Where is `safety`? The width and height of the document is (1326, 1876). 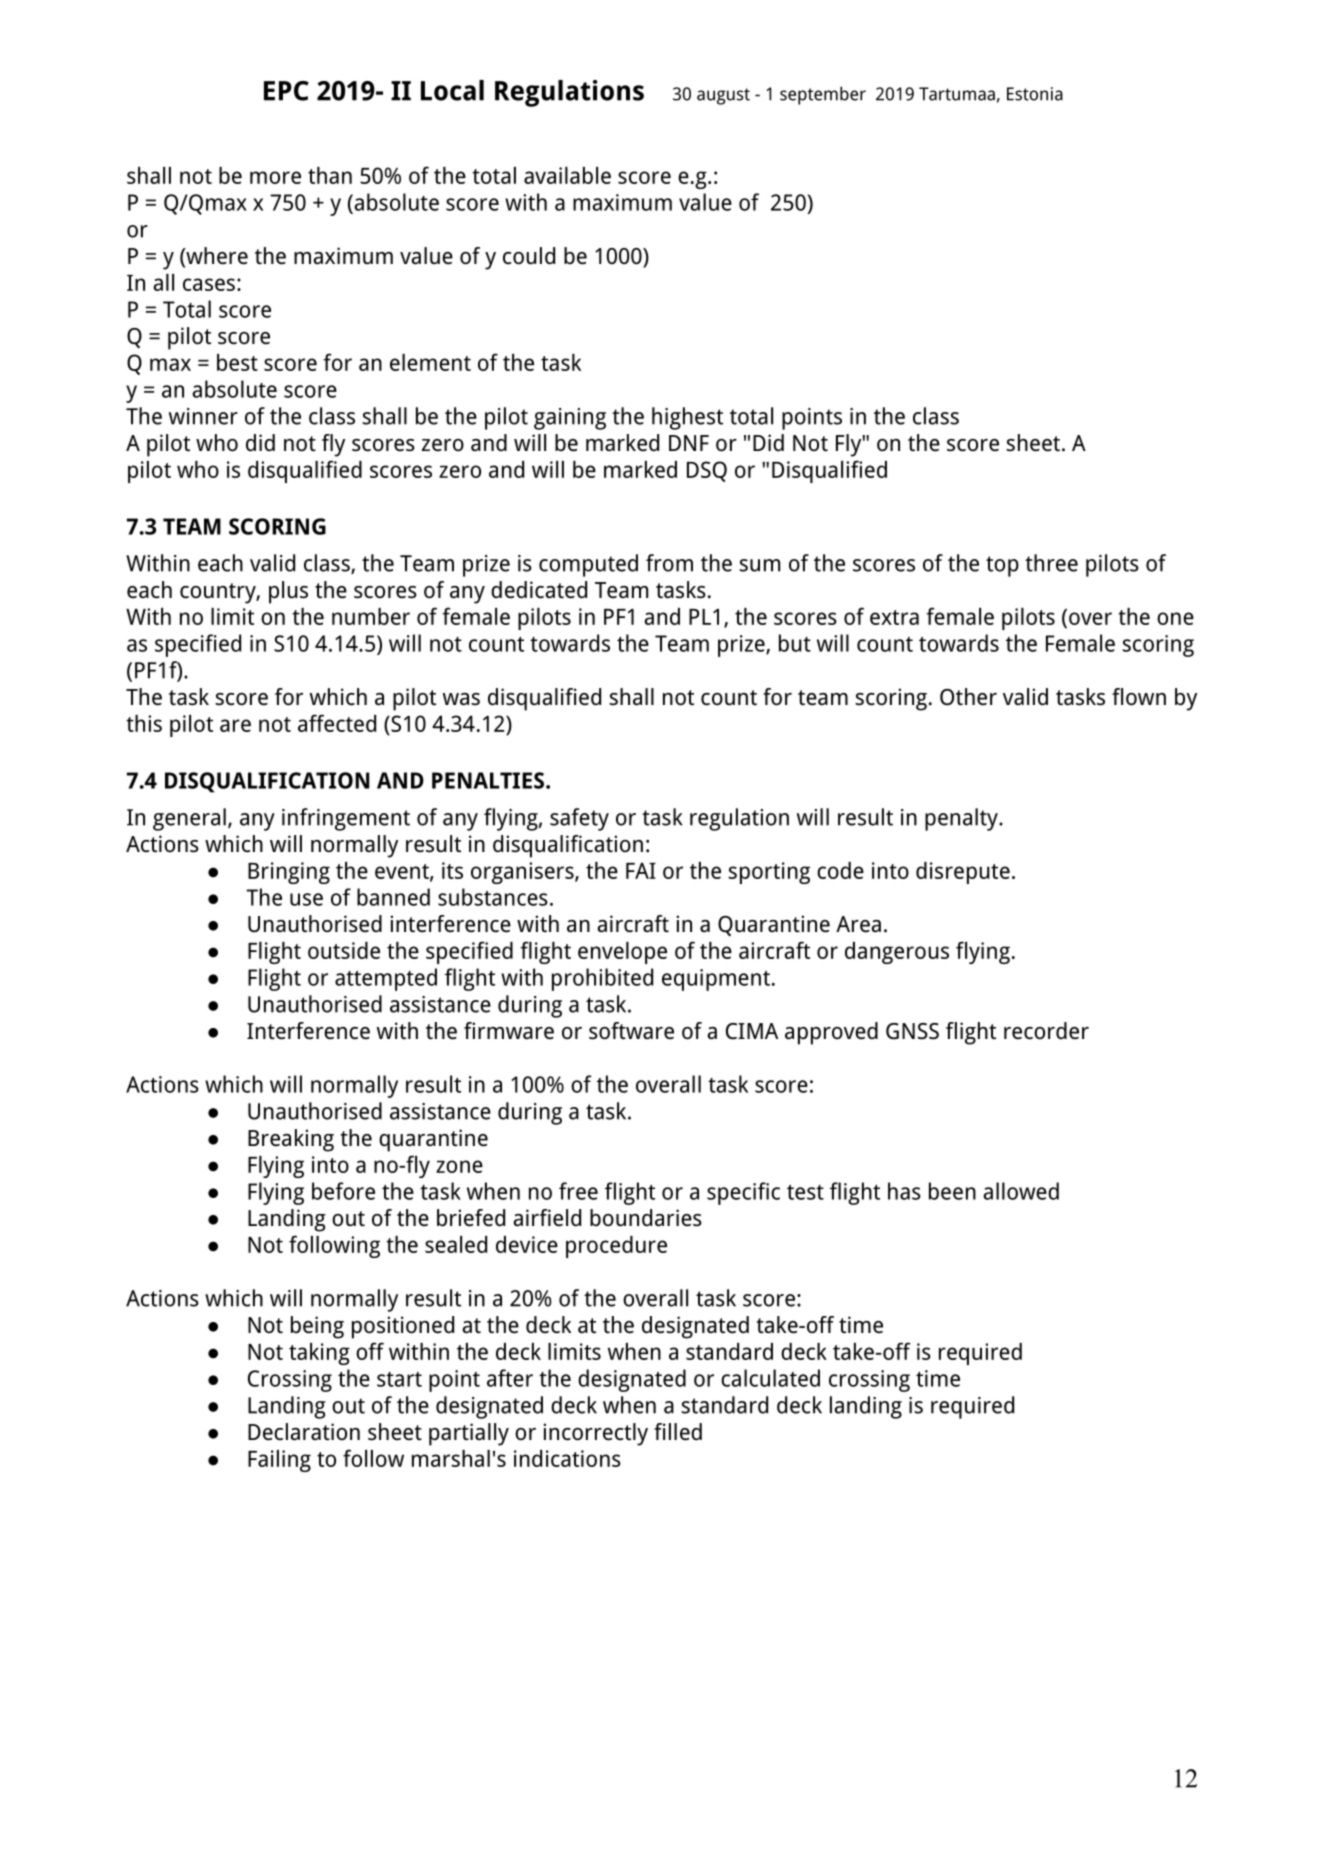
safety is located at coordinates (579, 819).
